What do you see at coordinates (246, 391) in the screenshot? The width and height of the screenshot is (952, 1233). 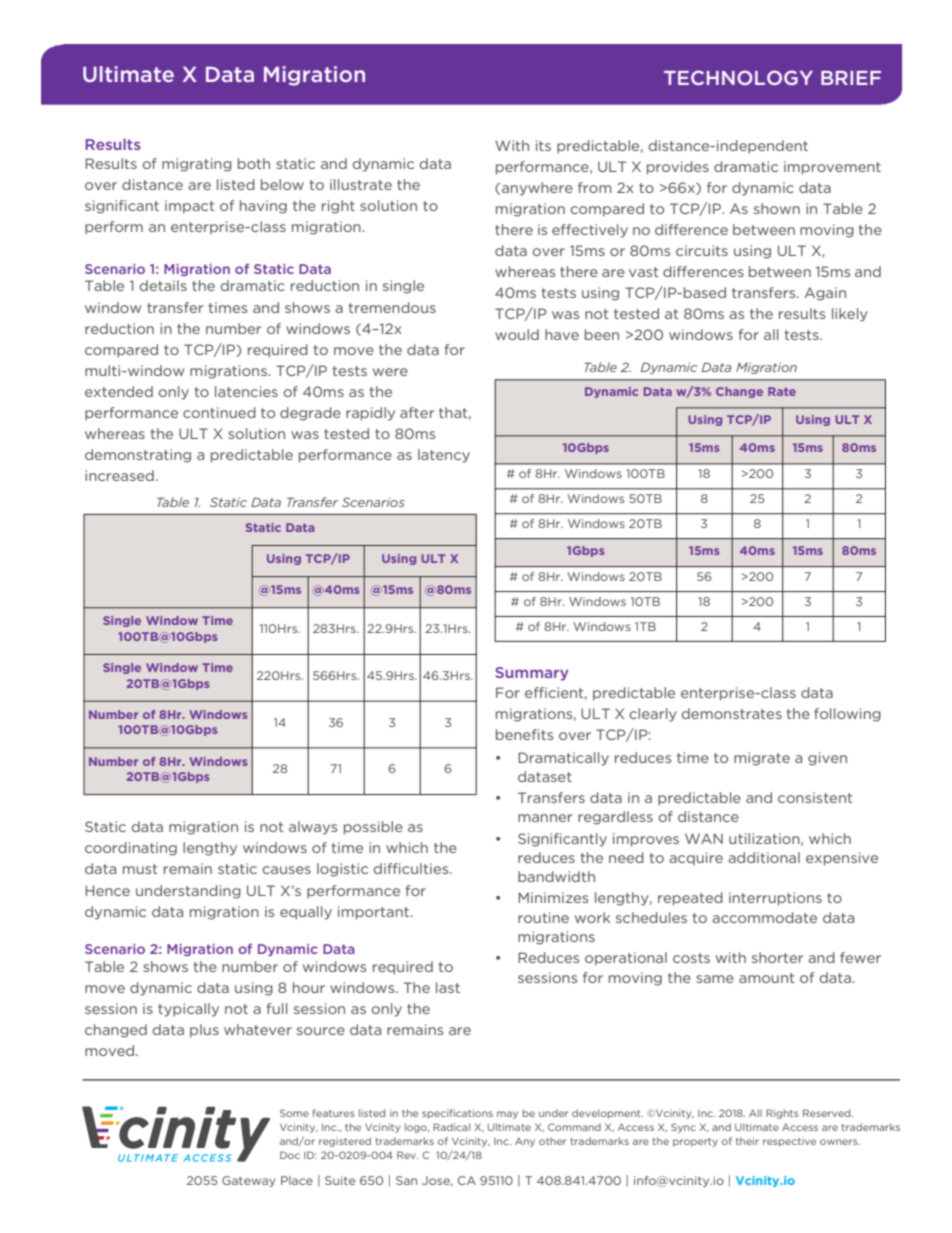 I see `latencies` at bounding box center [246, 391].
